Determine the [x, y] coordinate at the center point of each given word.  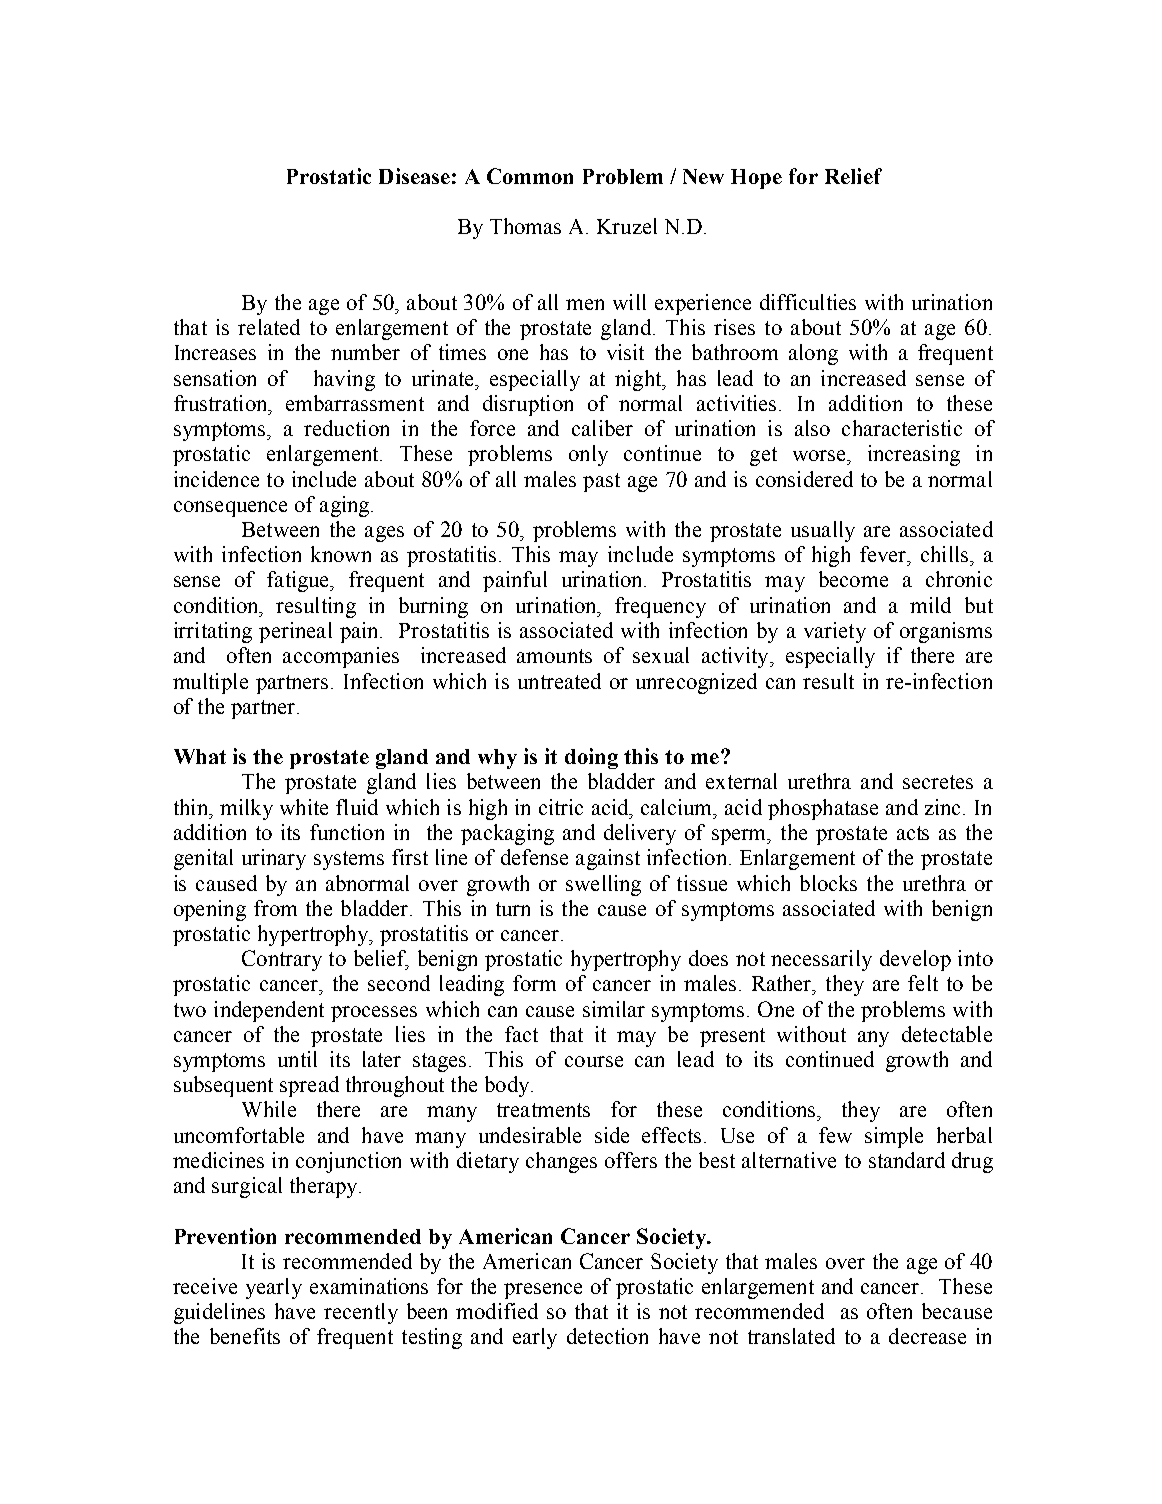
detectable [947, 1034]
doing [591, 758]
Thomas [525, 226]
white [304, 807]
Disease [414, 176]
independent [269, 1011]
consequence [230, 509]
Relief [853, 176]
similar [614, 1009]
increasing [914, 455]
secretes [938, 782]
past [601, 482]
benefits [245, 1336]
